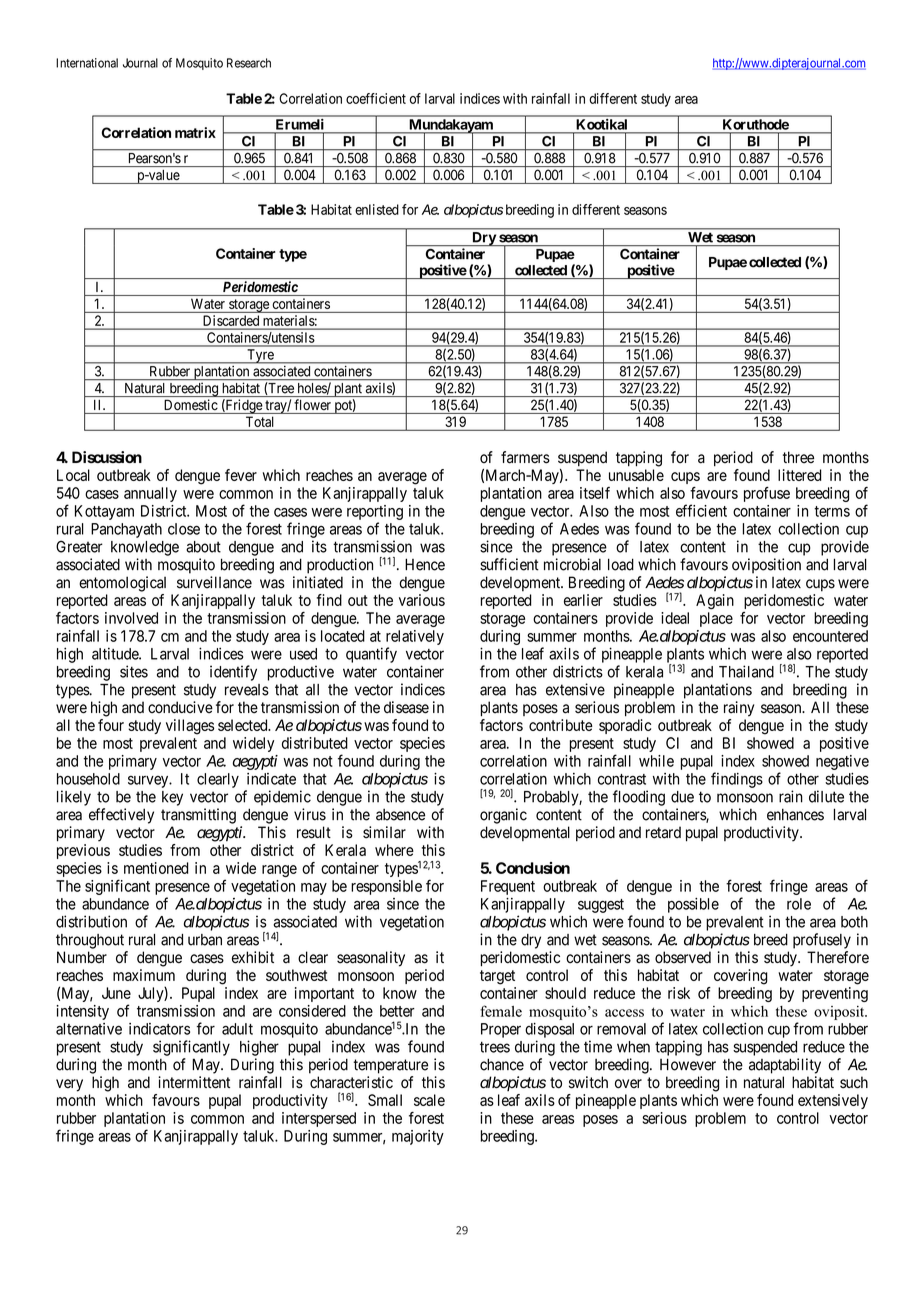 This document has height=1307, width=924. What do you see at coordinates (715, 602) in the document?
I see `Again` at bounding box center [715, 602].
